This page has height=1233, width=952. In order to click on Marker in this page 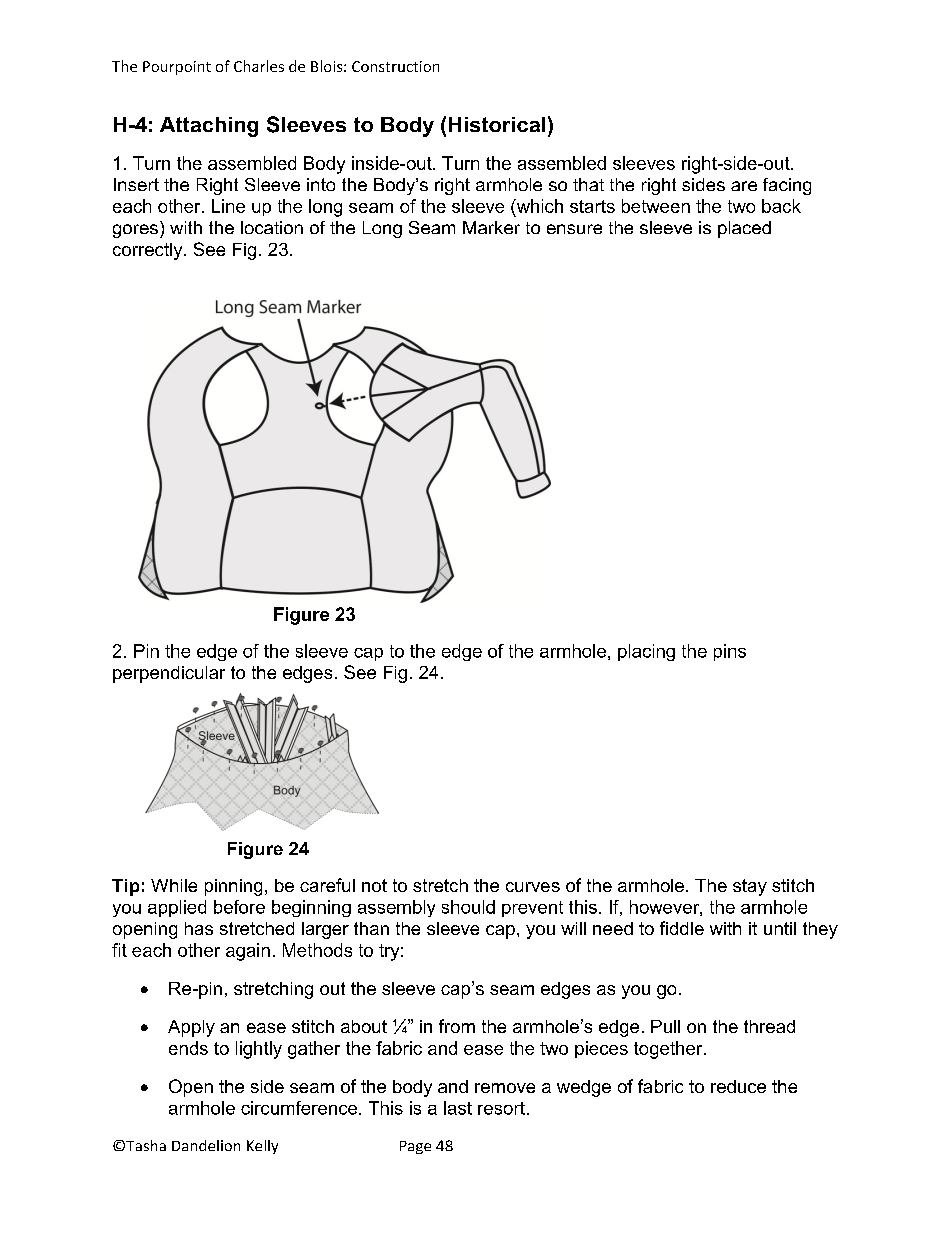, I will do `click(491, 227)`.
